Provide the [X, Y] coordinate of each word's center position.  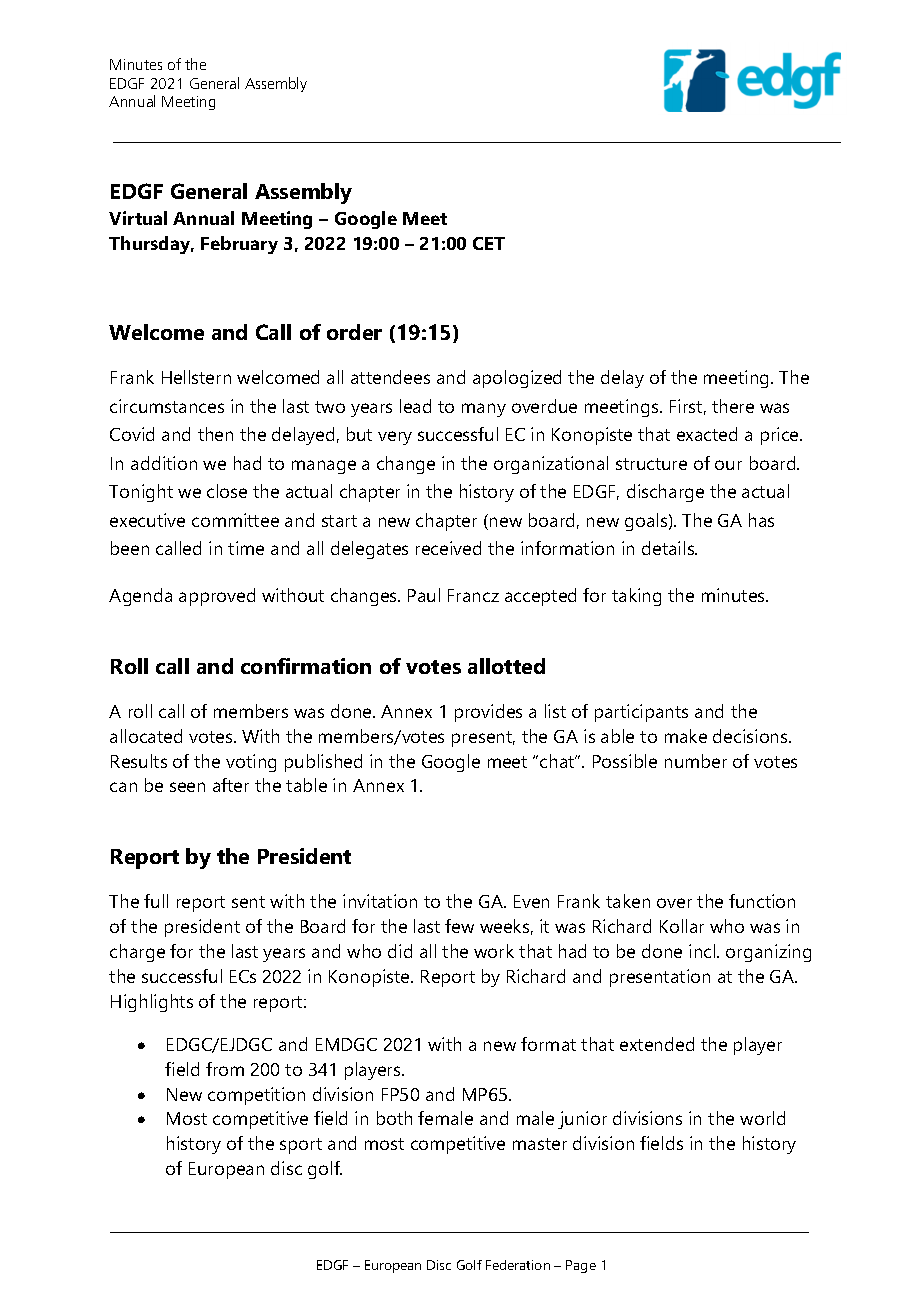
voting [251, 763]
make [686, 736]
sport [301, 1146]
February [239, 245]
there [733, 406]
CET [489, 243]
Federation [518, 1265]
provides [488, 713]
